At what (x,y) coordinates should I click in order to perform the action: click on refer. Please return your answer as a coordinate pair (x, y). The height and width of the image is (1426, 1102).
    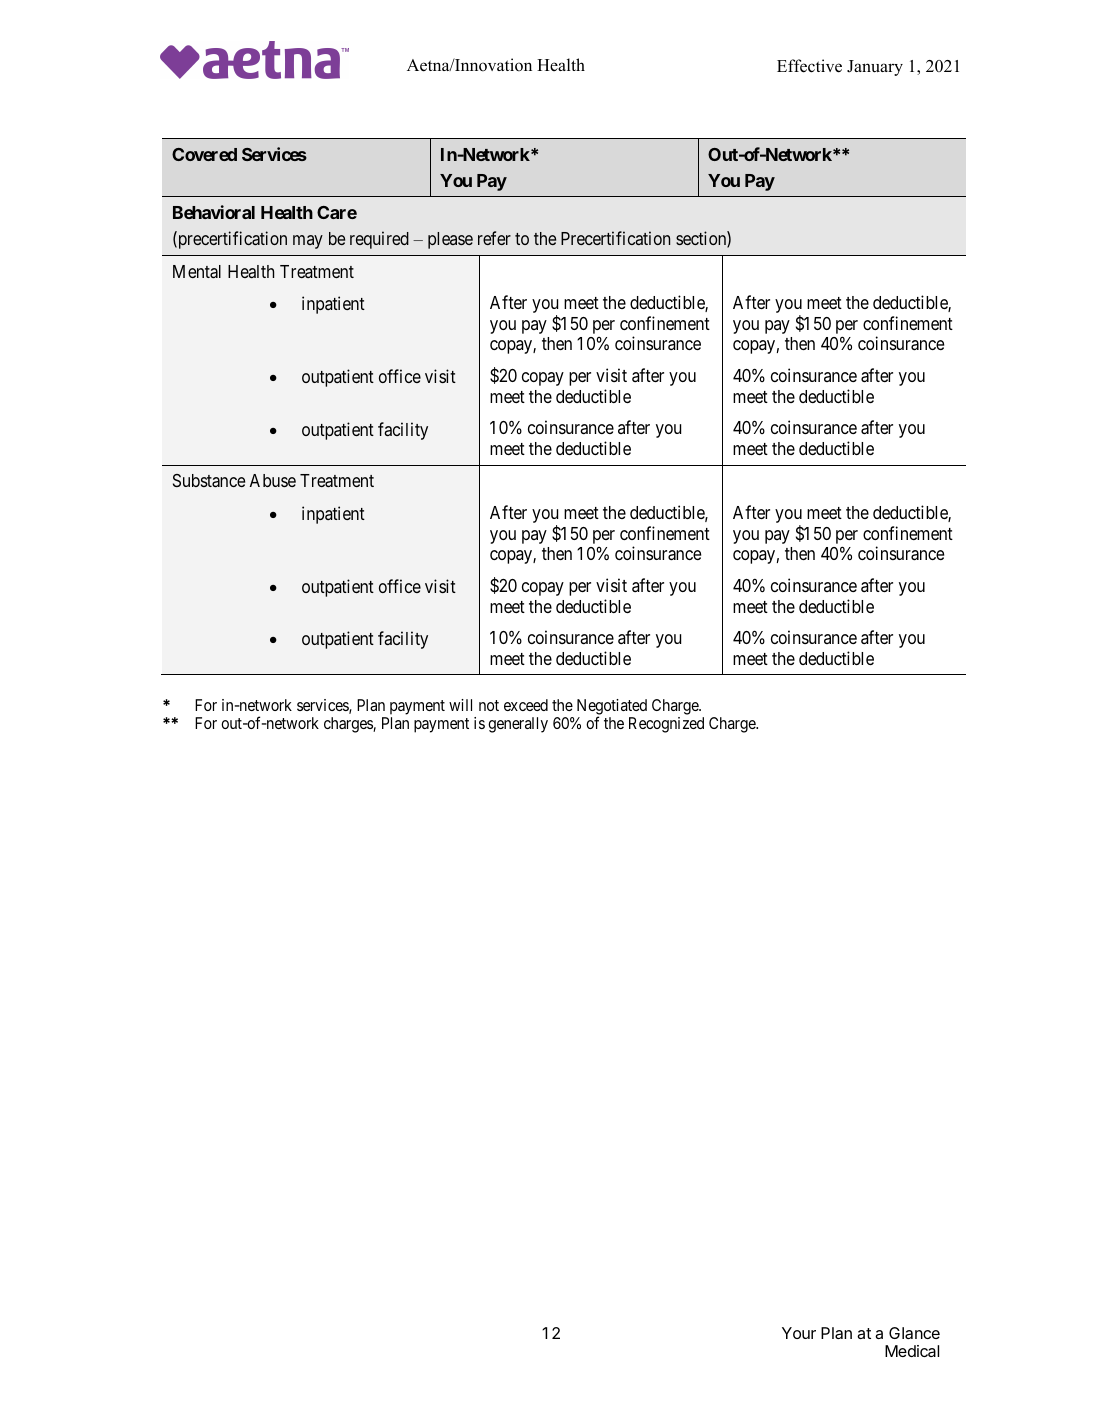
    Looking at the image, I should click on (494, 238).
